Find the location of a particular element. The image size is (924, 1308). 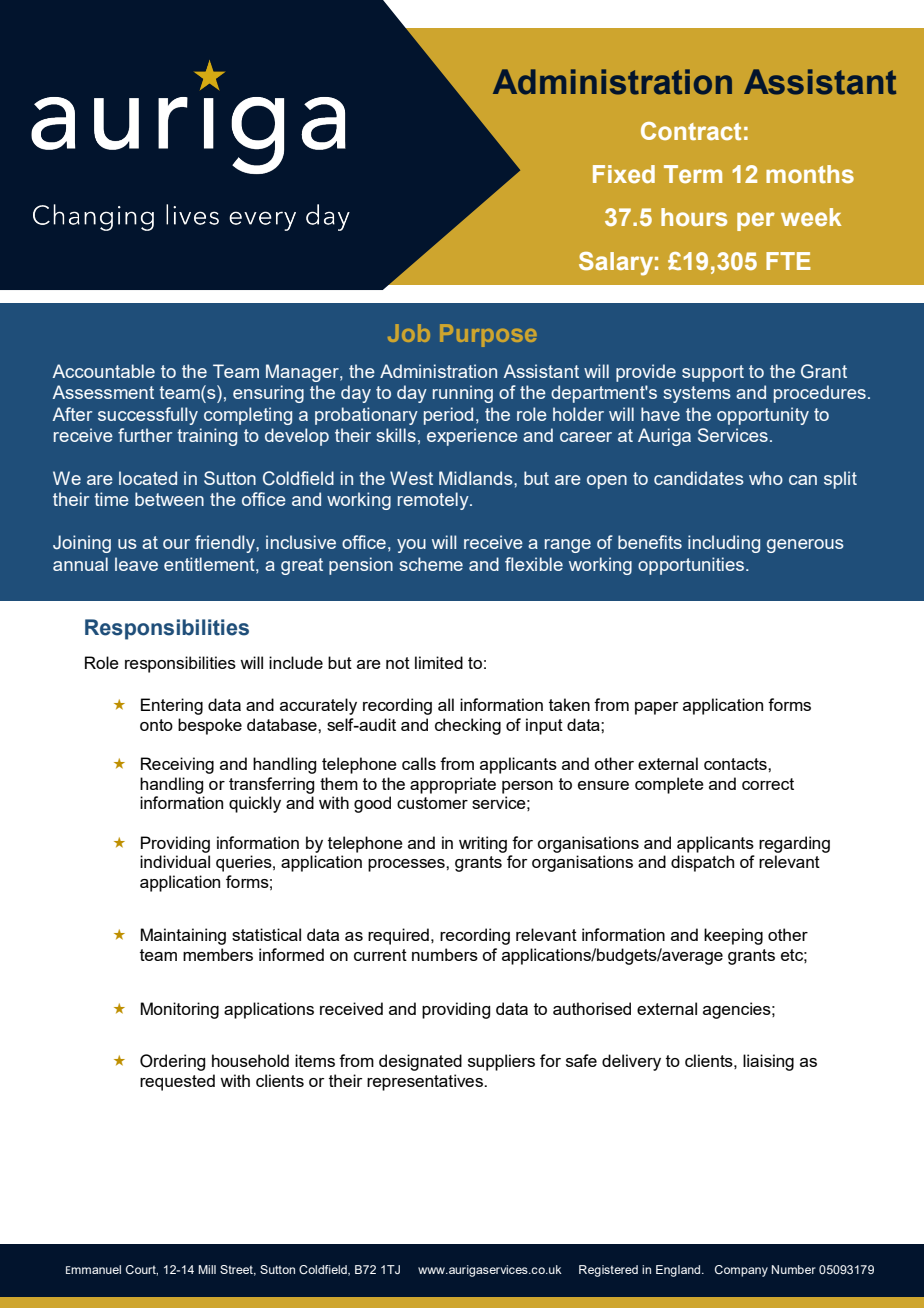

Term is located at coordinates (693, 174).
